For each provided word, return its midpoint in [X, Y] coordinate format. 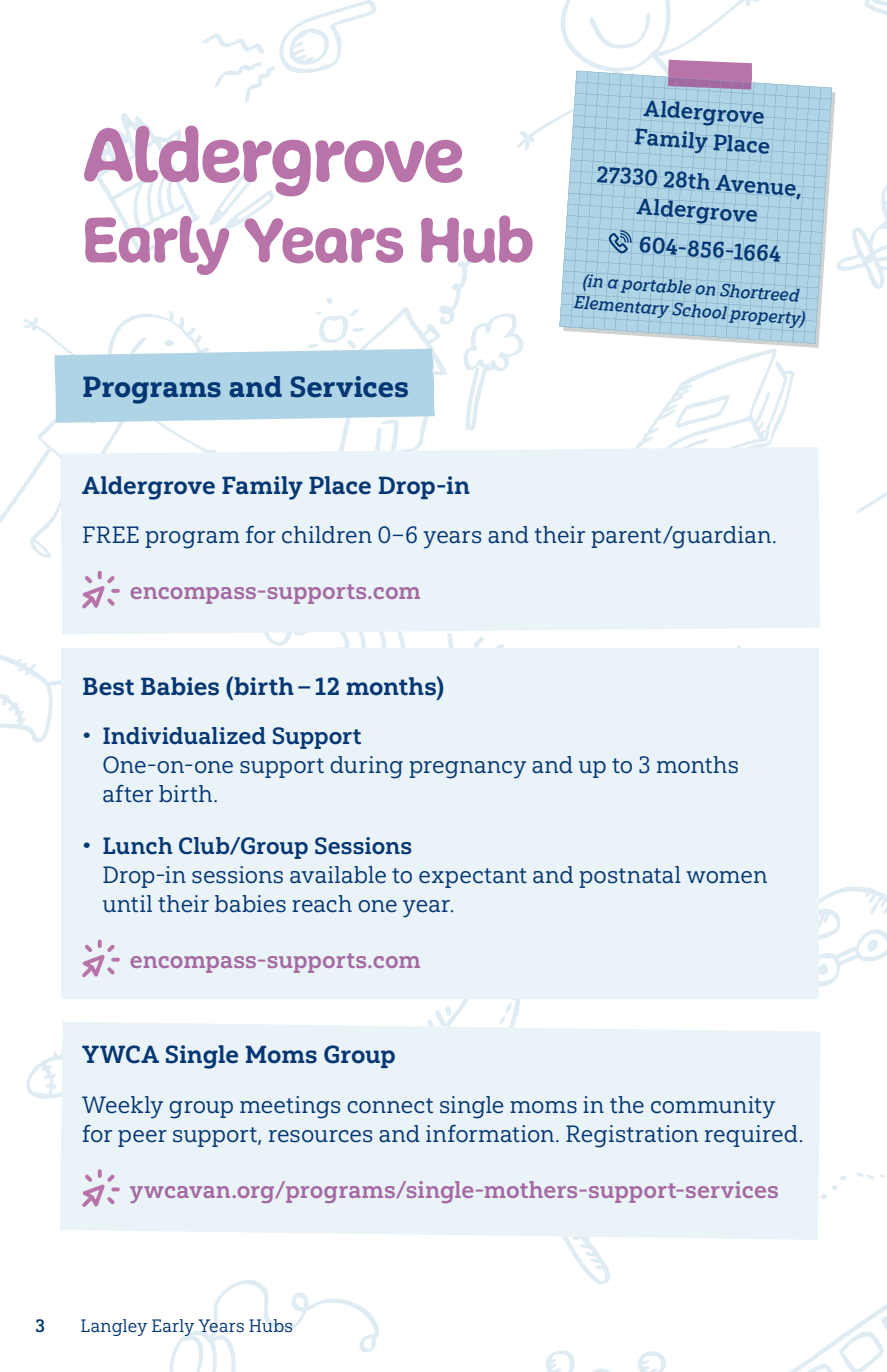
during [366, 767]
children [327, 535]
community [713, 1107]
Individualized [184, 736]
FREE [111, 534]
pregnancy [467, 770]
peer [142, 1138]
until [127, 903]
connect [390, 1106]
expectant [473, 878]
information [491, 1134]
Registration [632, 1136]
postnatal [630, 877]
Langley [114, 1327]
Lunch [137, 846]
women [726, 877]
